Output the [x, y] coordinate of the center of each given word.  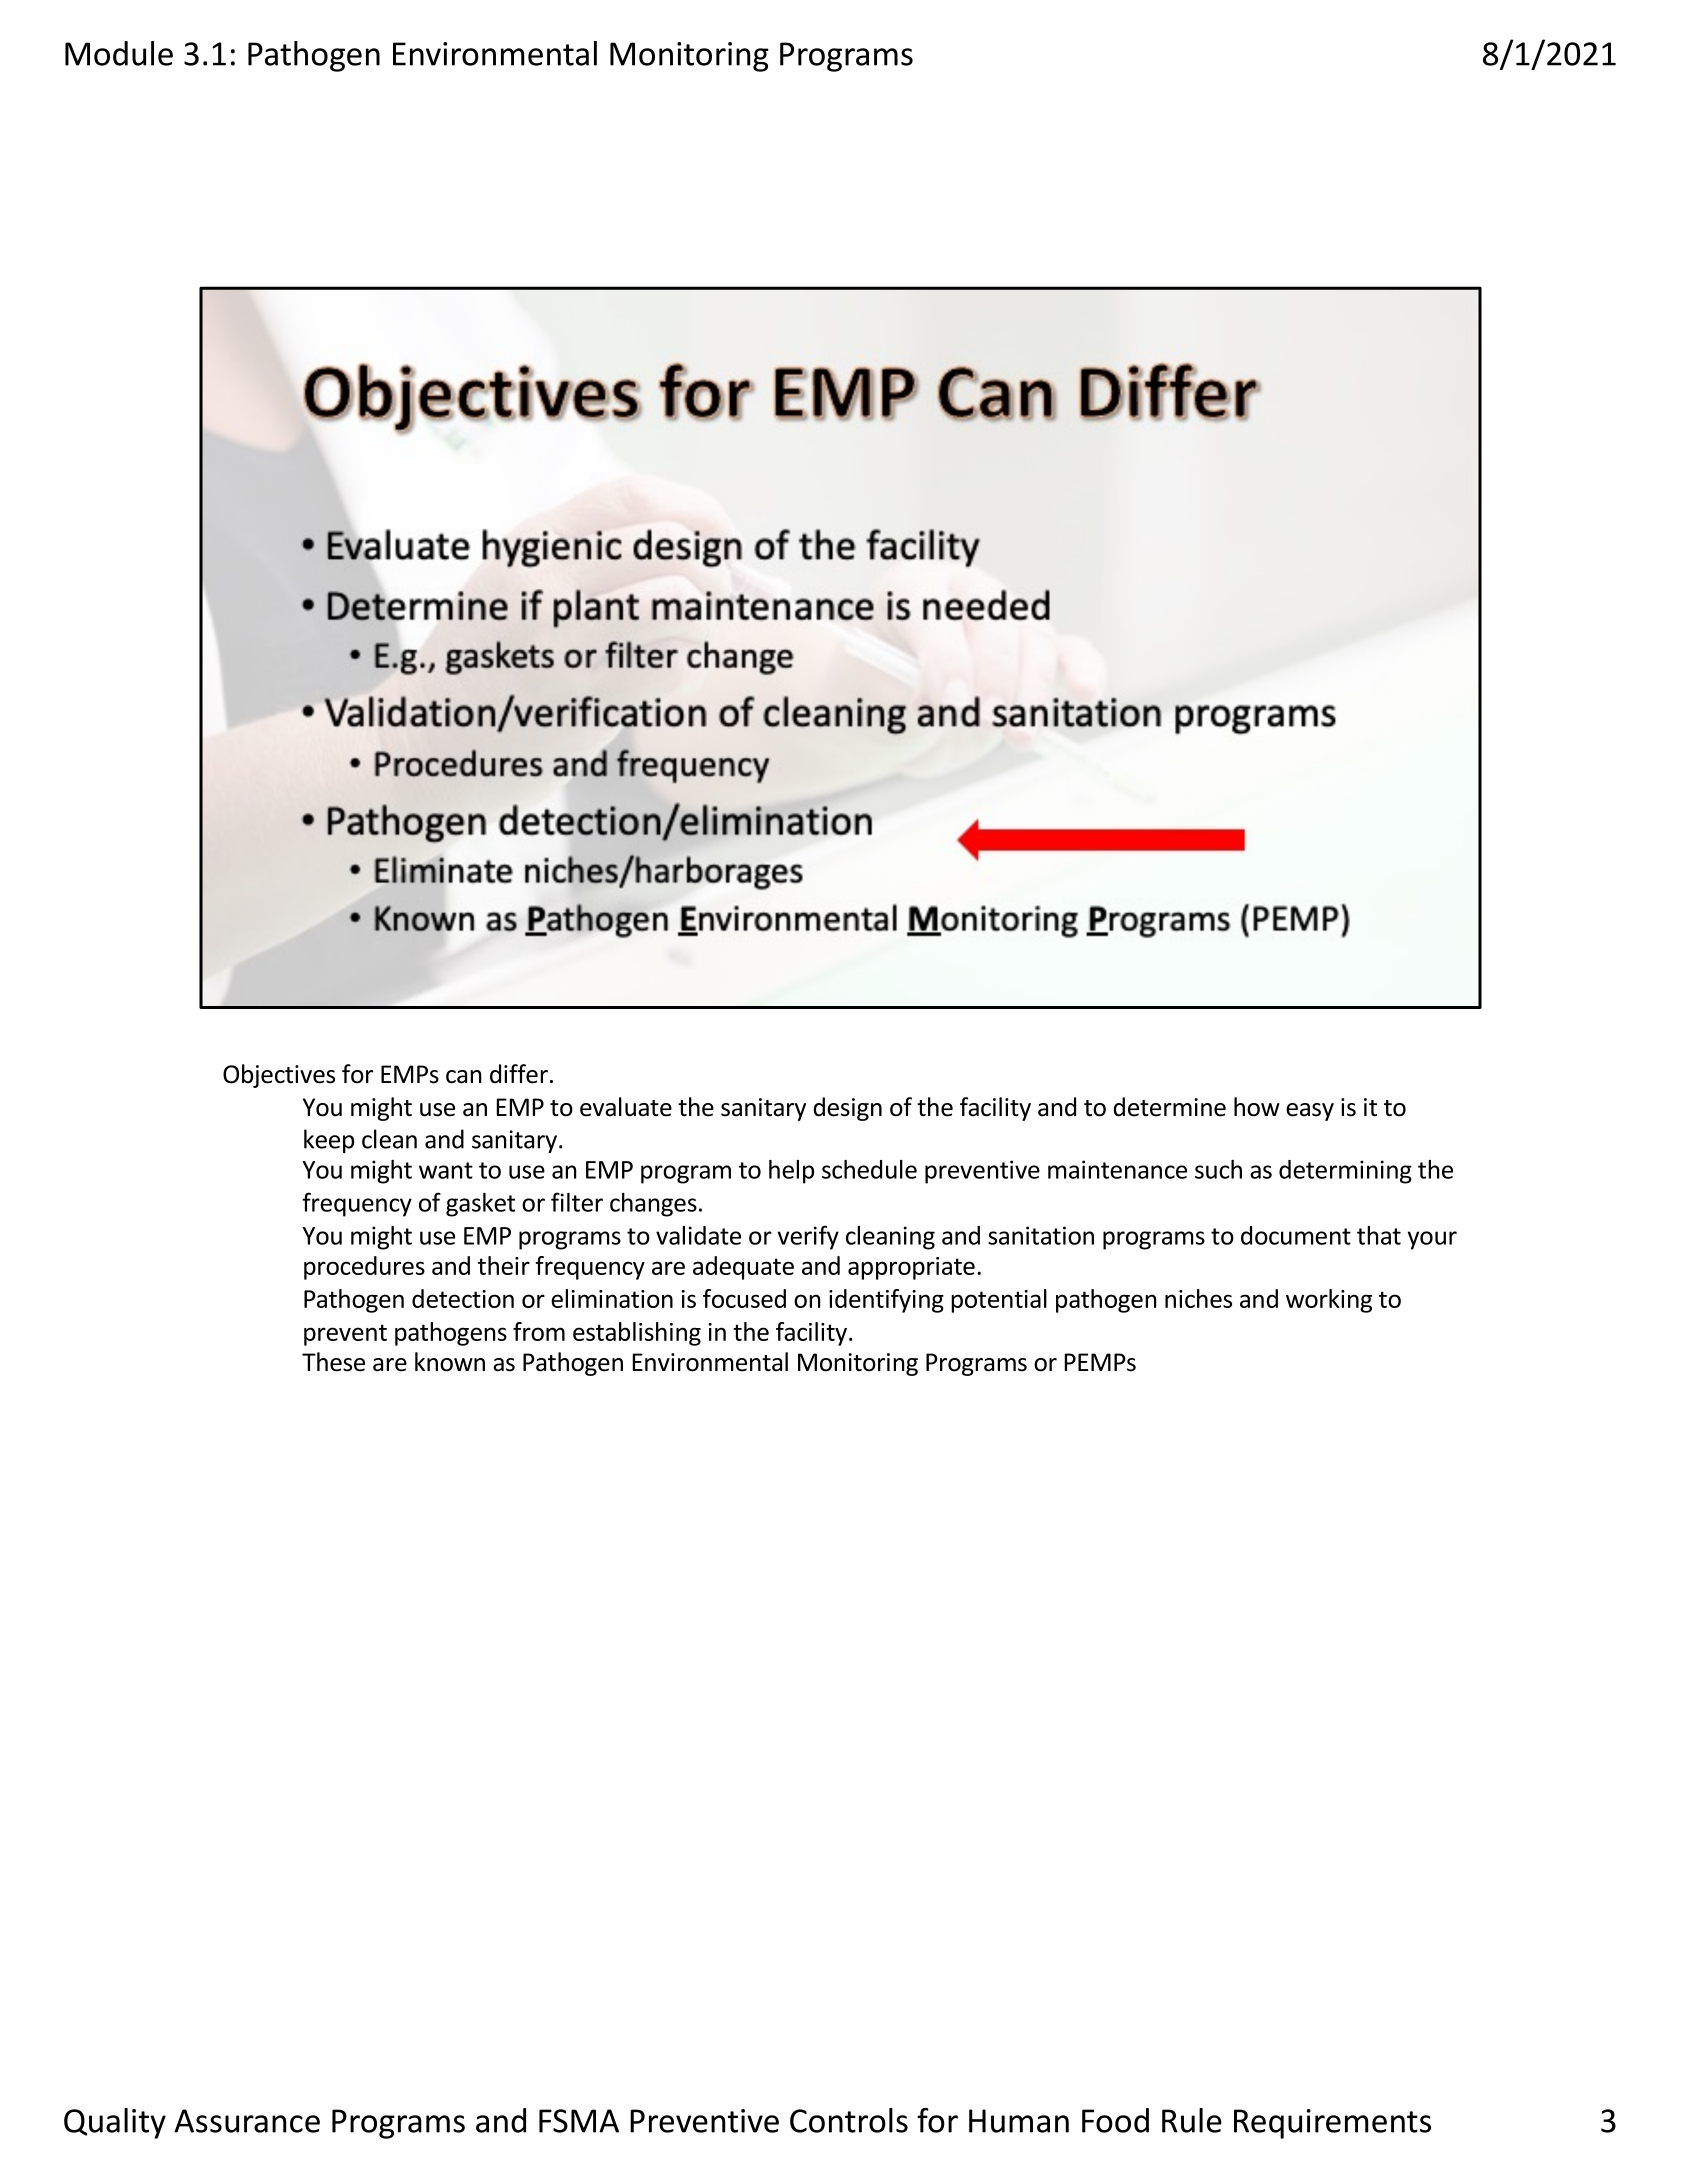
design [847, 1109]
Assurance [247, 2121]
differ [519, 1074]
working [1329, 1301]
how [1257, 1107]
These [333, 1362]
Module [119, 53]
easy [1310, 1112]
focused [744, 1298]
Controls [849, 2120]
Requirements [1332, 2124]
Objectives [279, 1076]
